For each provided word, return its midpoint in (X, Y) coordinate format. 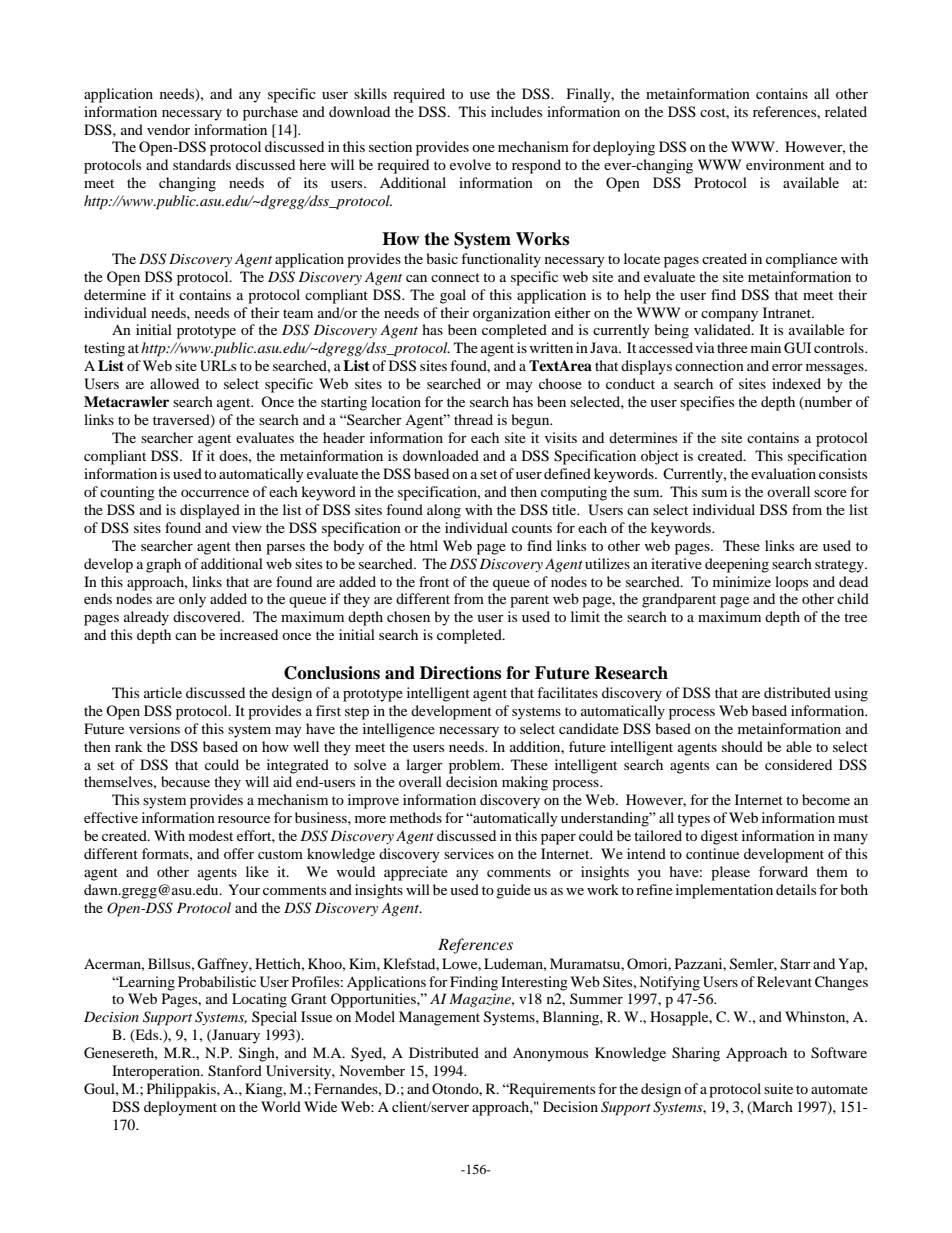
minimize (742, 581)
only (192, 600)
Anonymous (550, 1054)
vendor (168, 129)
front (434, 581)
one (483, 148)
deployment (180, 1108)
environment (785, 164)
